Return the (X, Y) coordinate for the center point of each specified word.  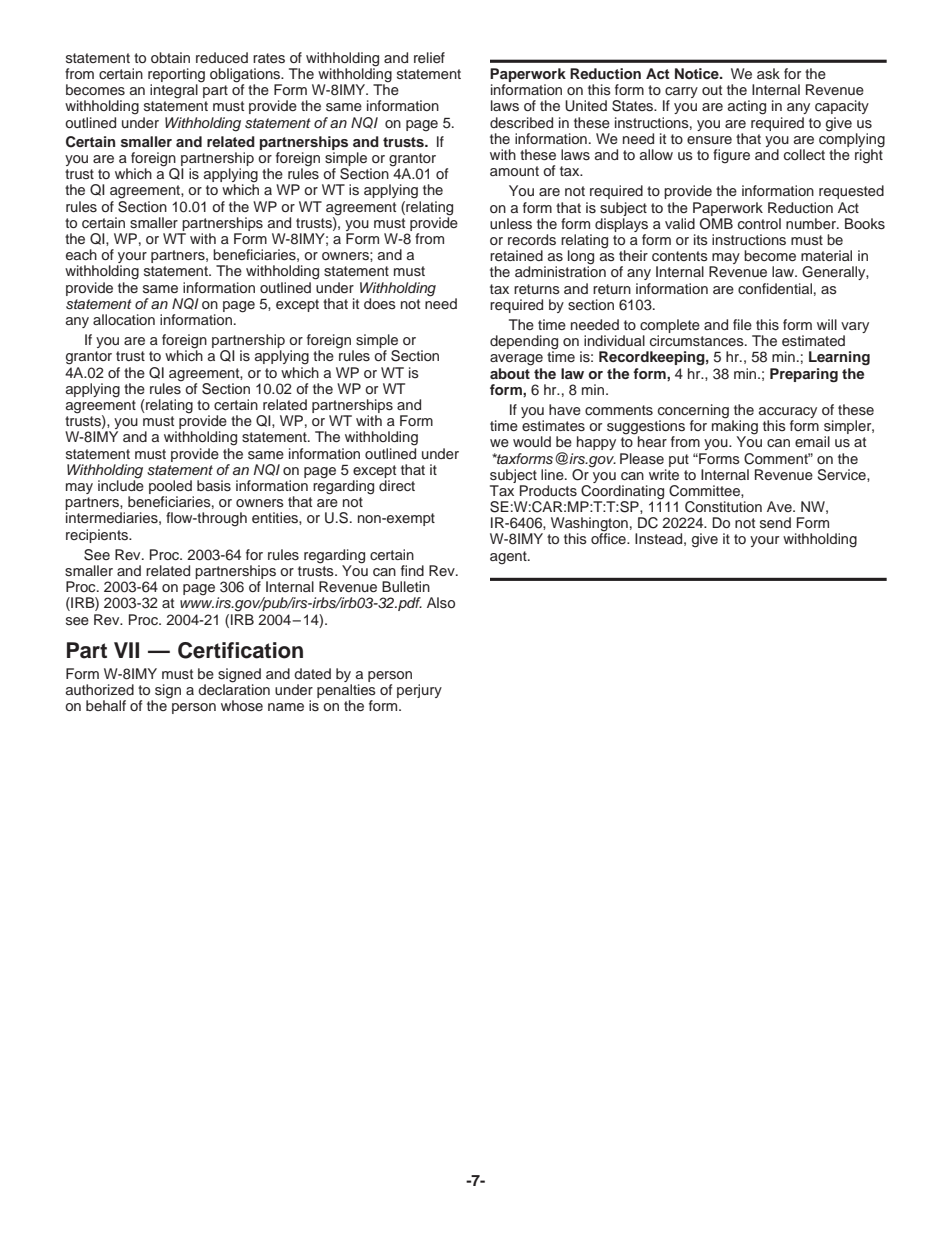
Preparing (804, 375)
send (775, 522)
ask (768, 74)
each (81, 254)
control (759, 223)
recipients (98, 536)
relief (429, 57)
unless (511, 224)
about (510, 372)
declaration (234, 688)
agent (509, 558)
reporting (176, 76)
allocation (124, 319)
